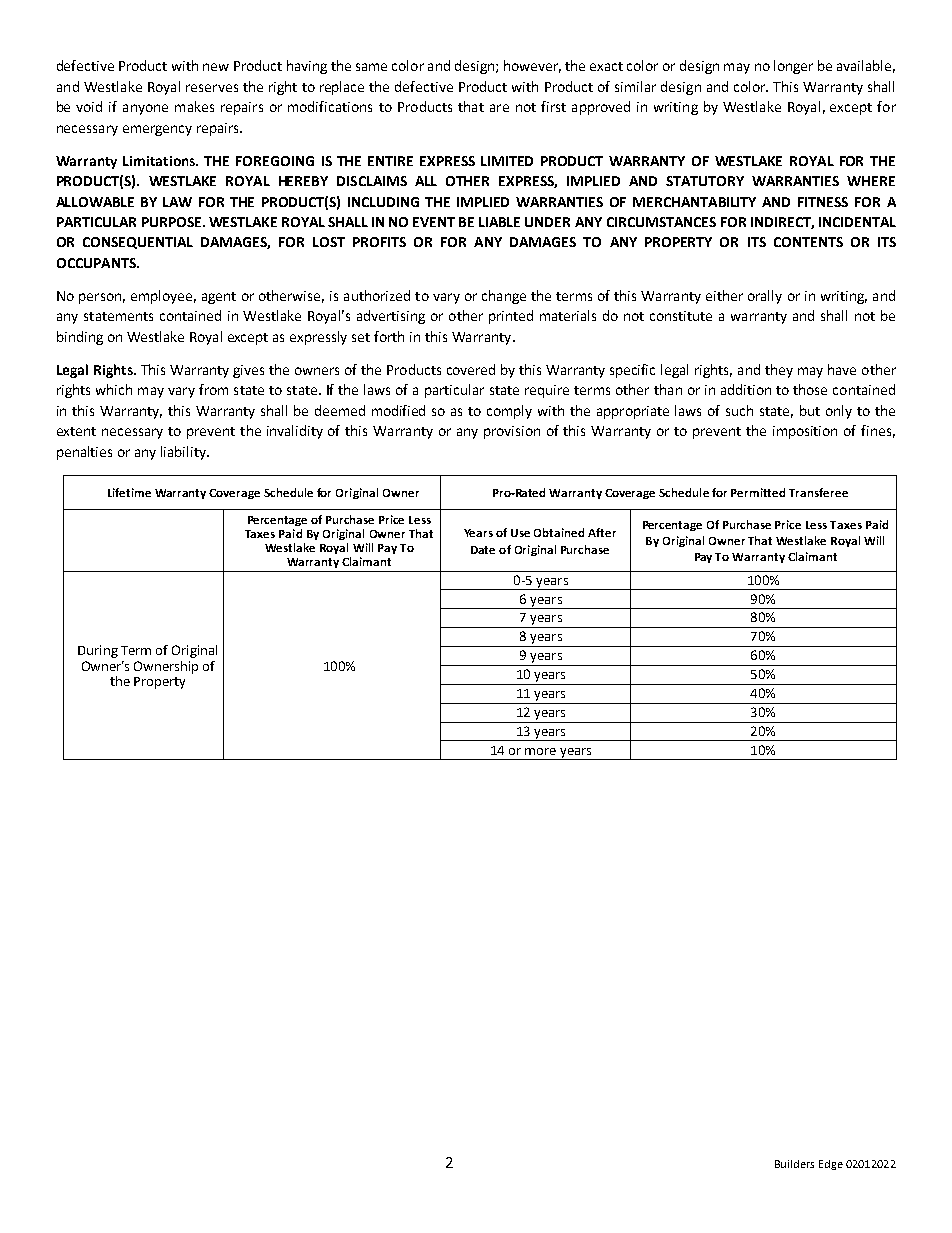 The width and height of the screenshot is (952, 1233). Describe the element at coordinates (793, 67) in the screenshot. I see `longer` at that location.
